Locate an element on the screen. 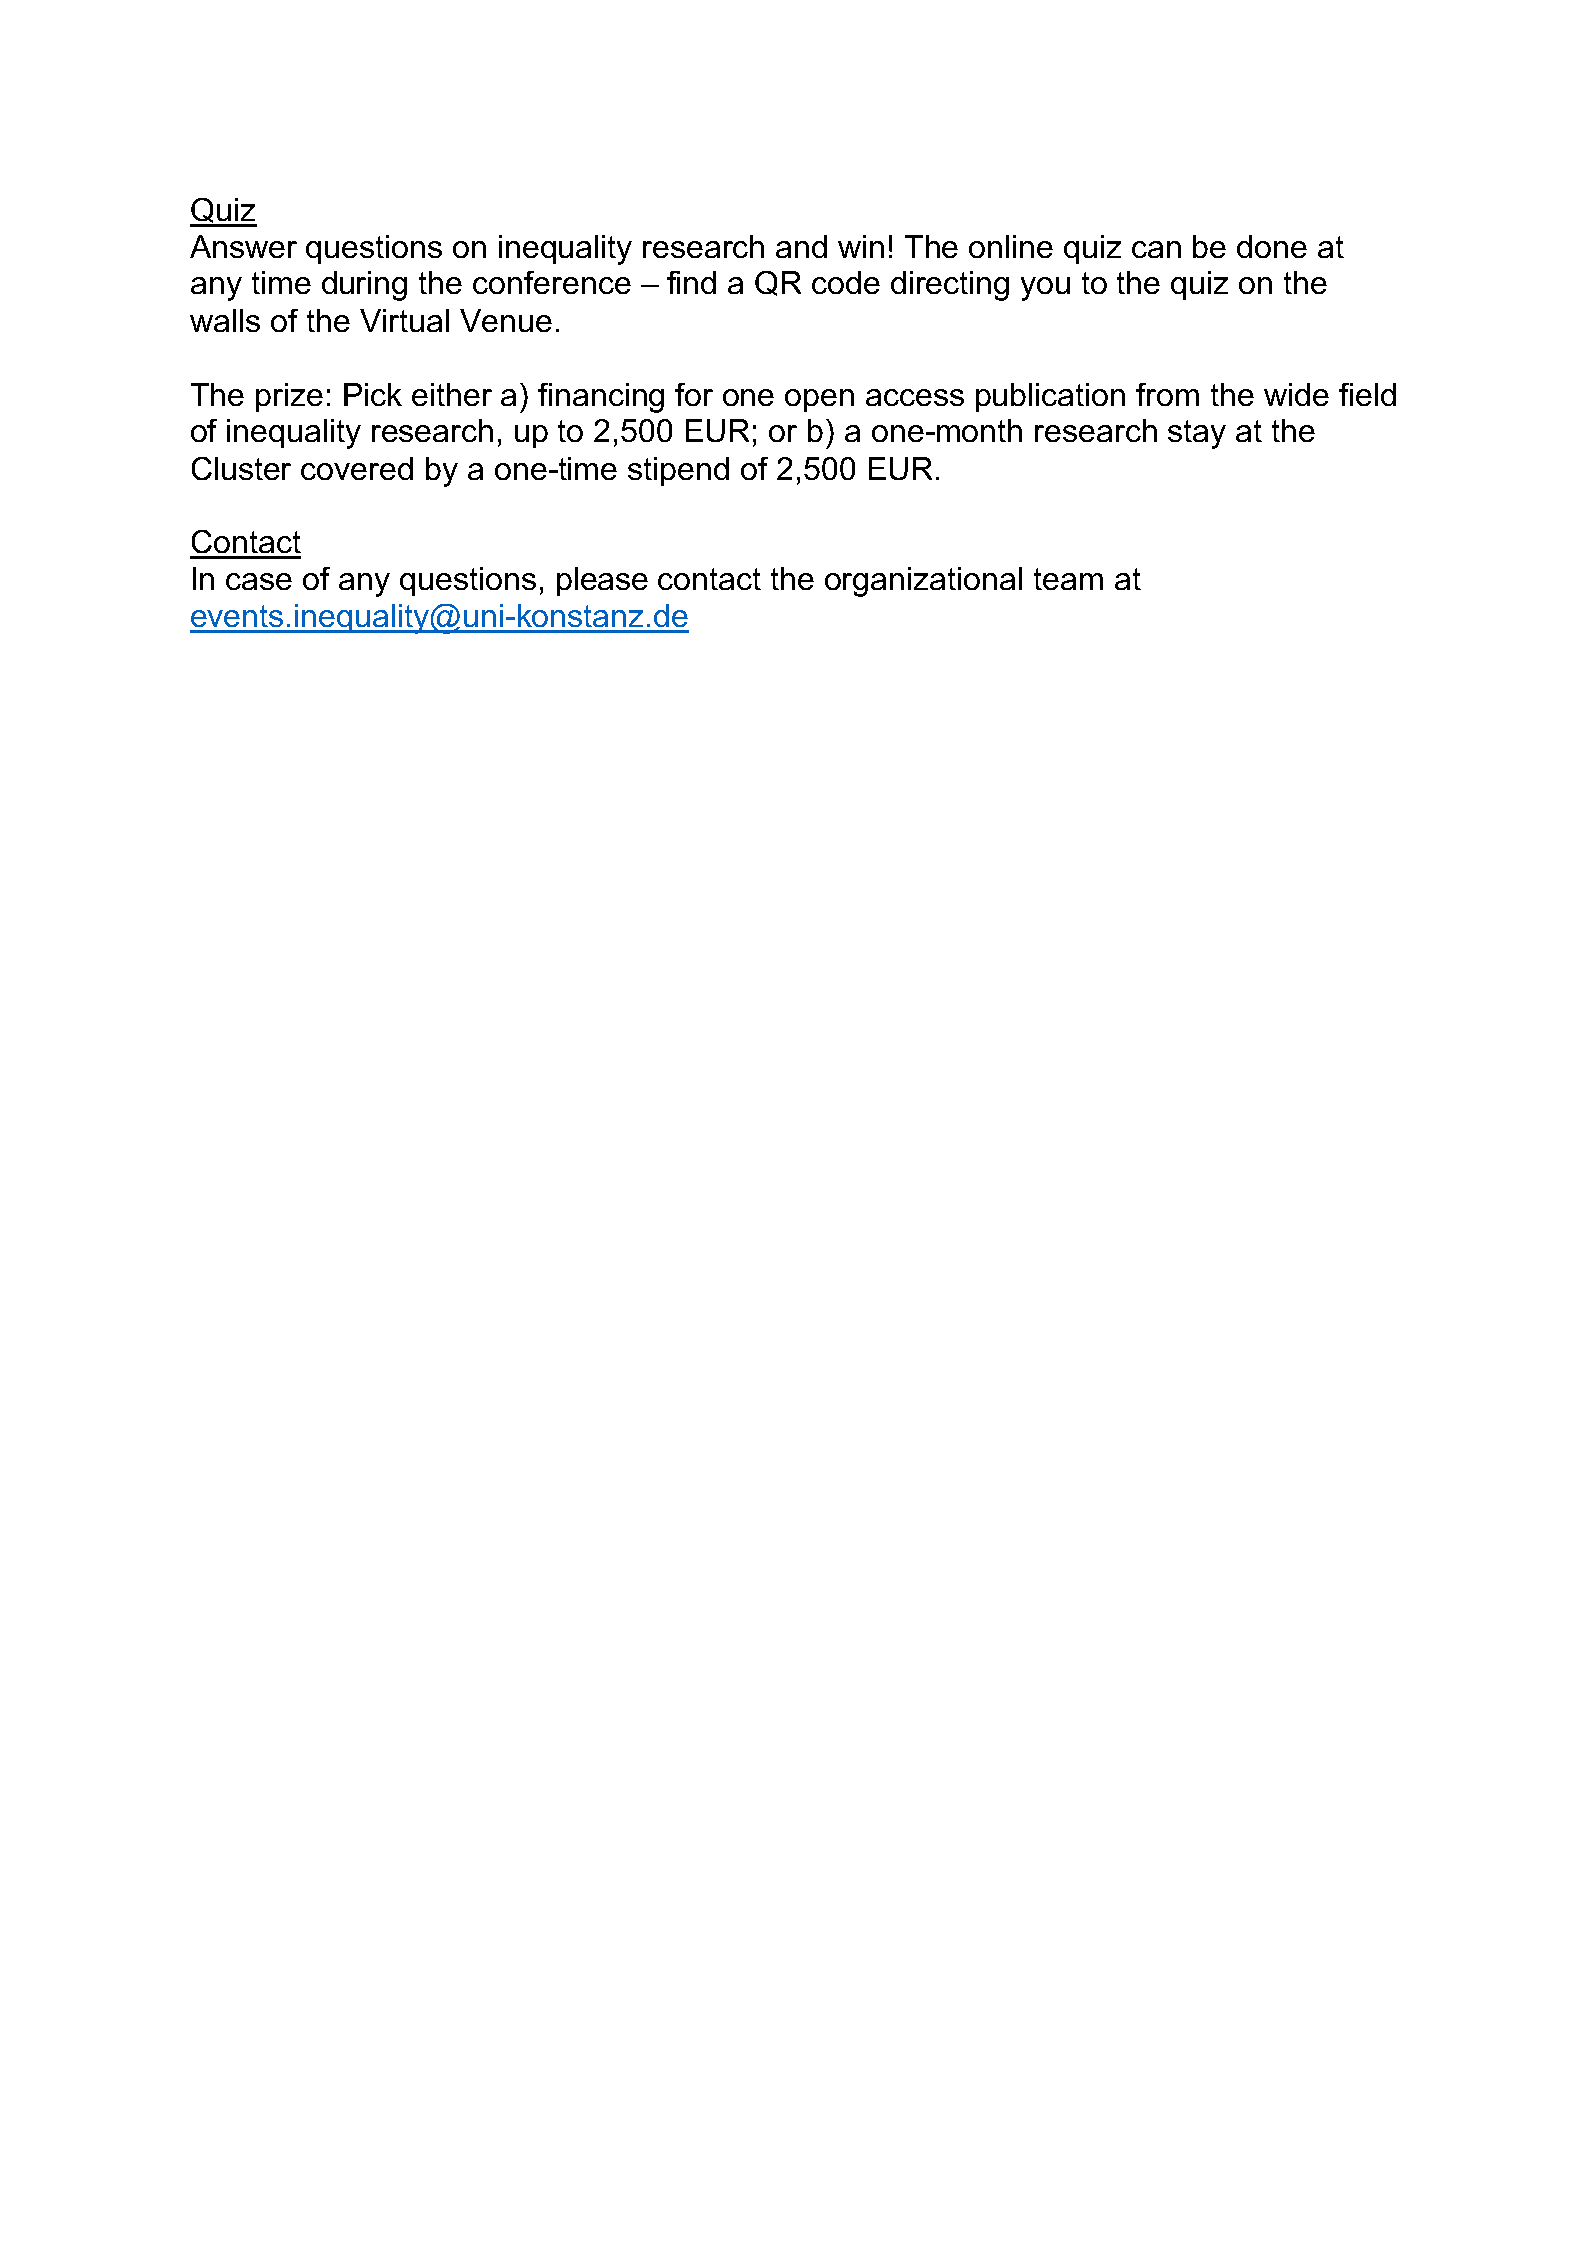 This screenshot has height=2254, width=1594. Answer is located at coordinates (243, 246).
